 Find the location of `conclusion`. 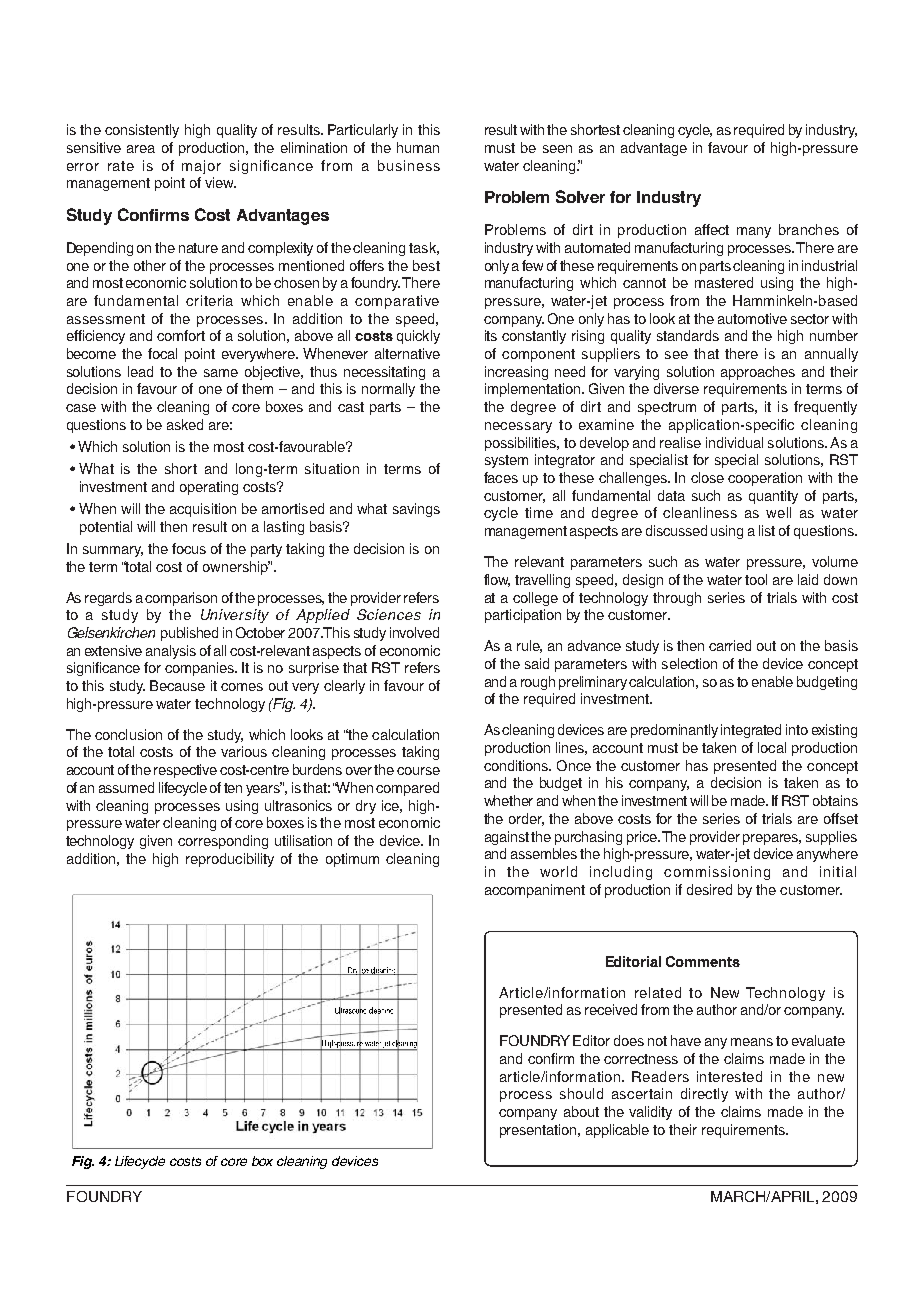

conclusion is located at coordinates (128, 734).
